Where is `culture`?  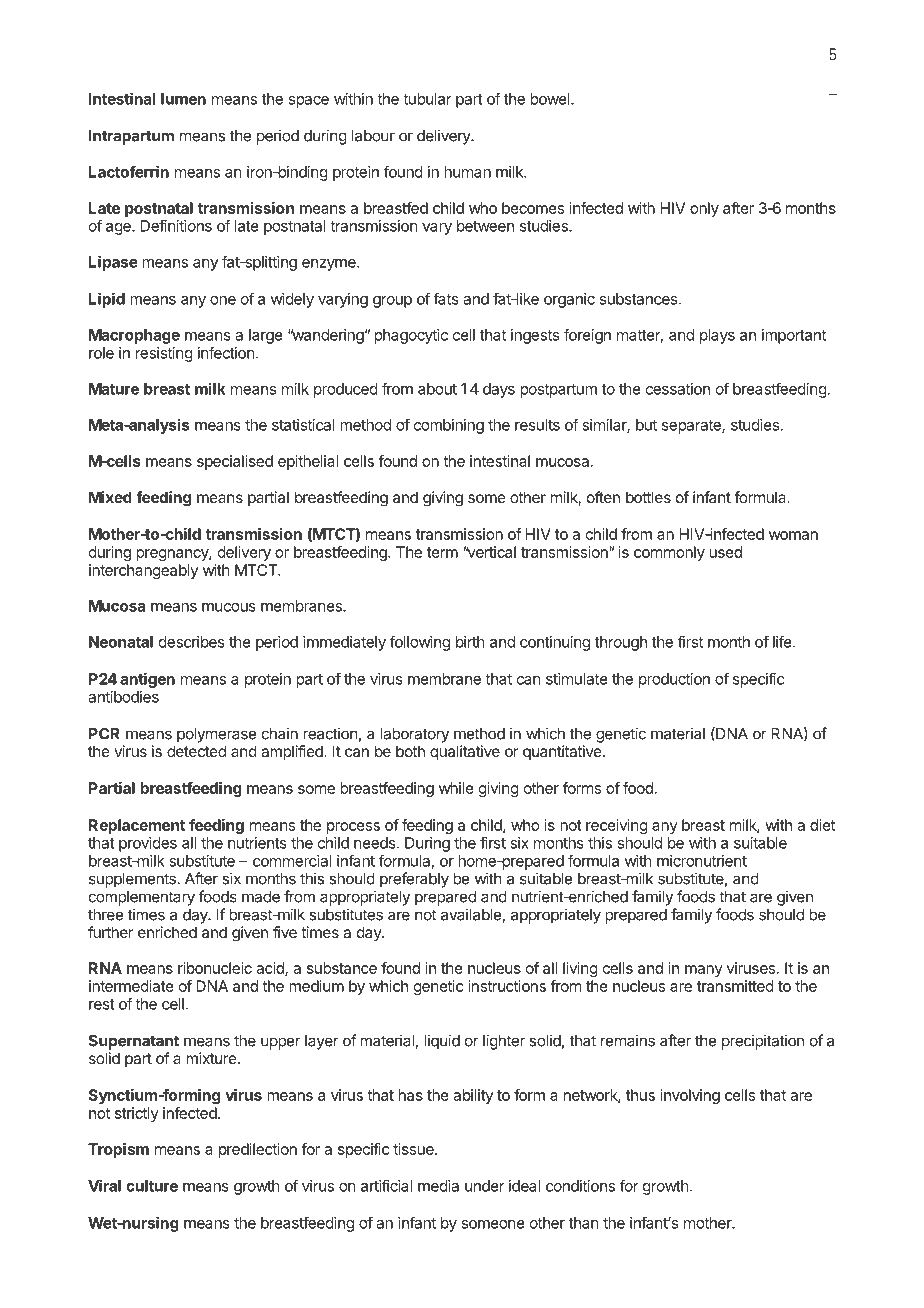
culture is located at coordinates (152, 1186).
